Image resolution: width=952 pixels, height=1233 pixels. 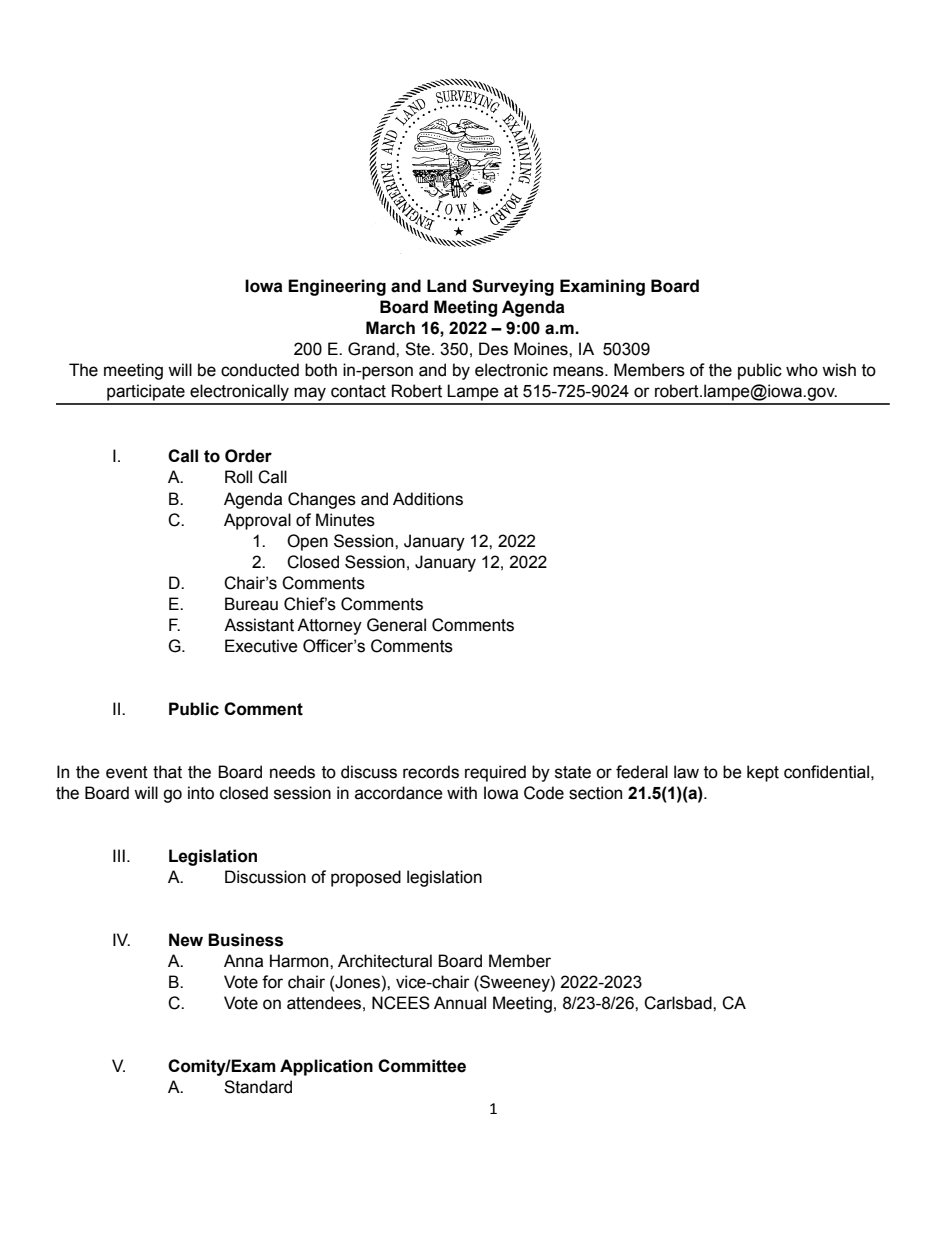 I want to click on Additions, so click(x=428, y=499).
